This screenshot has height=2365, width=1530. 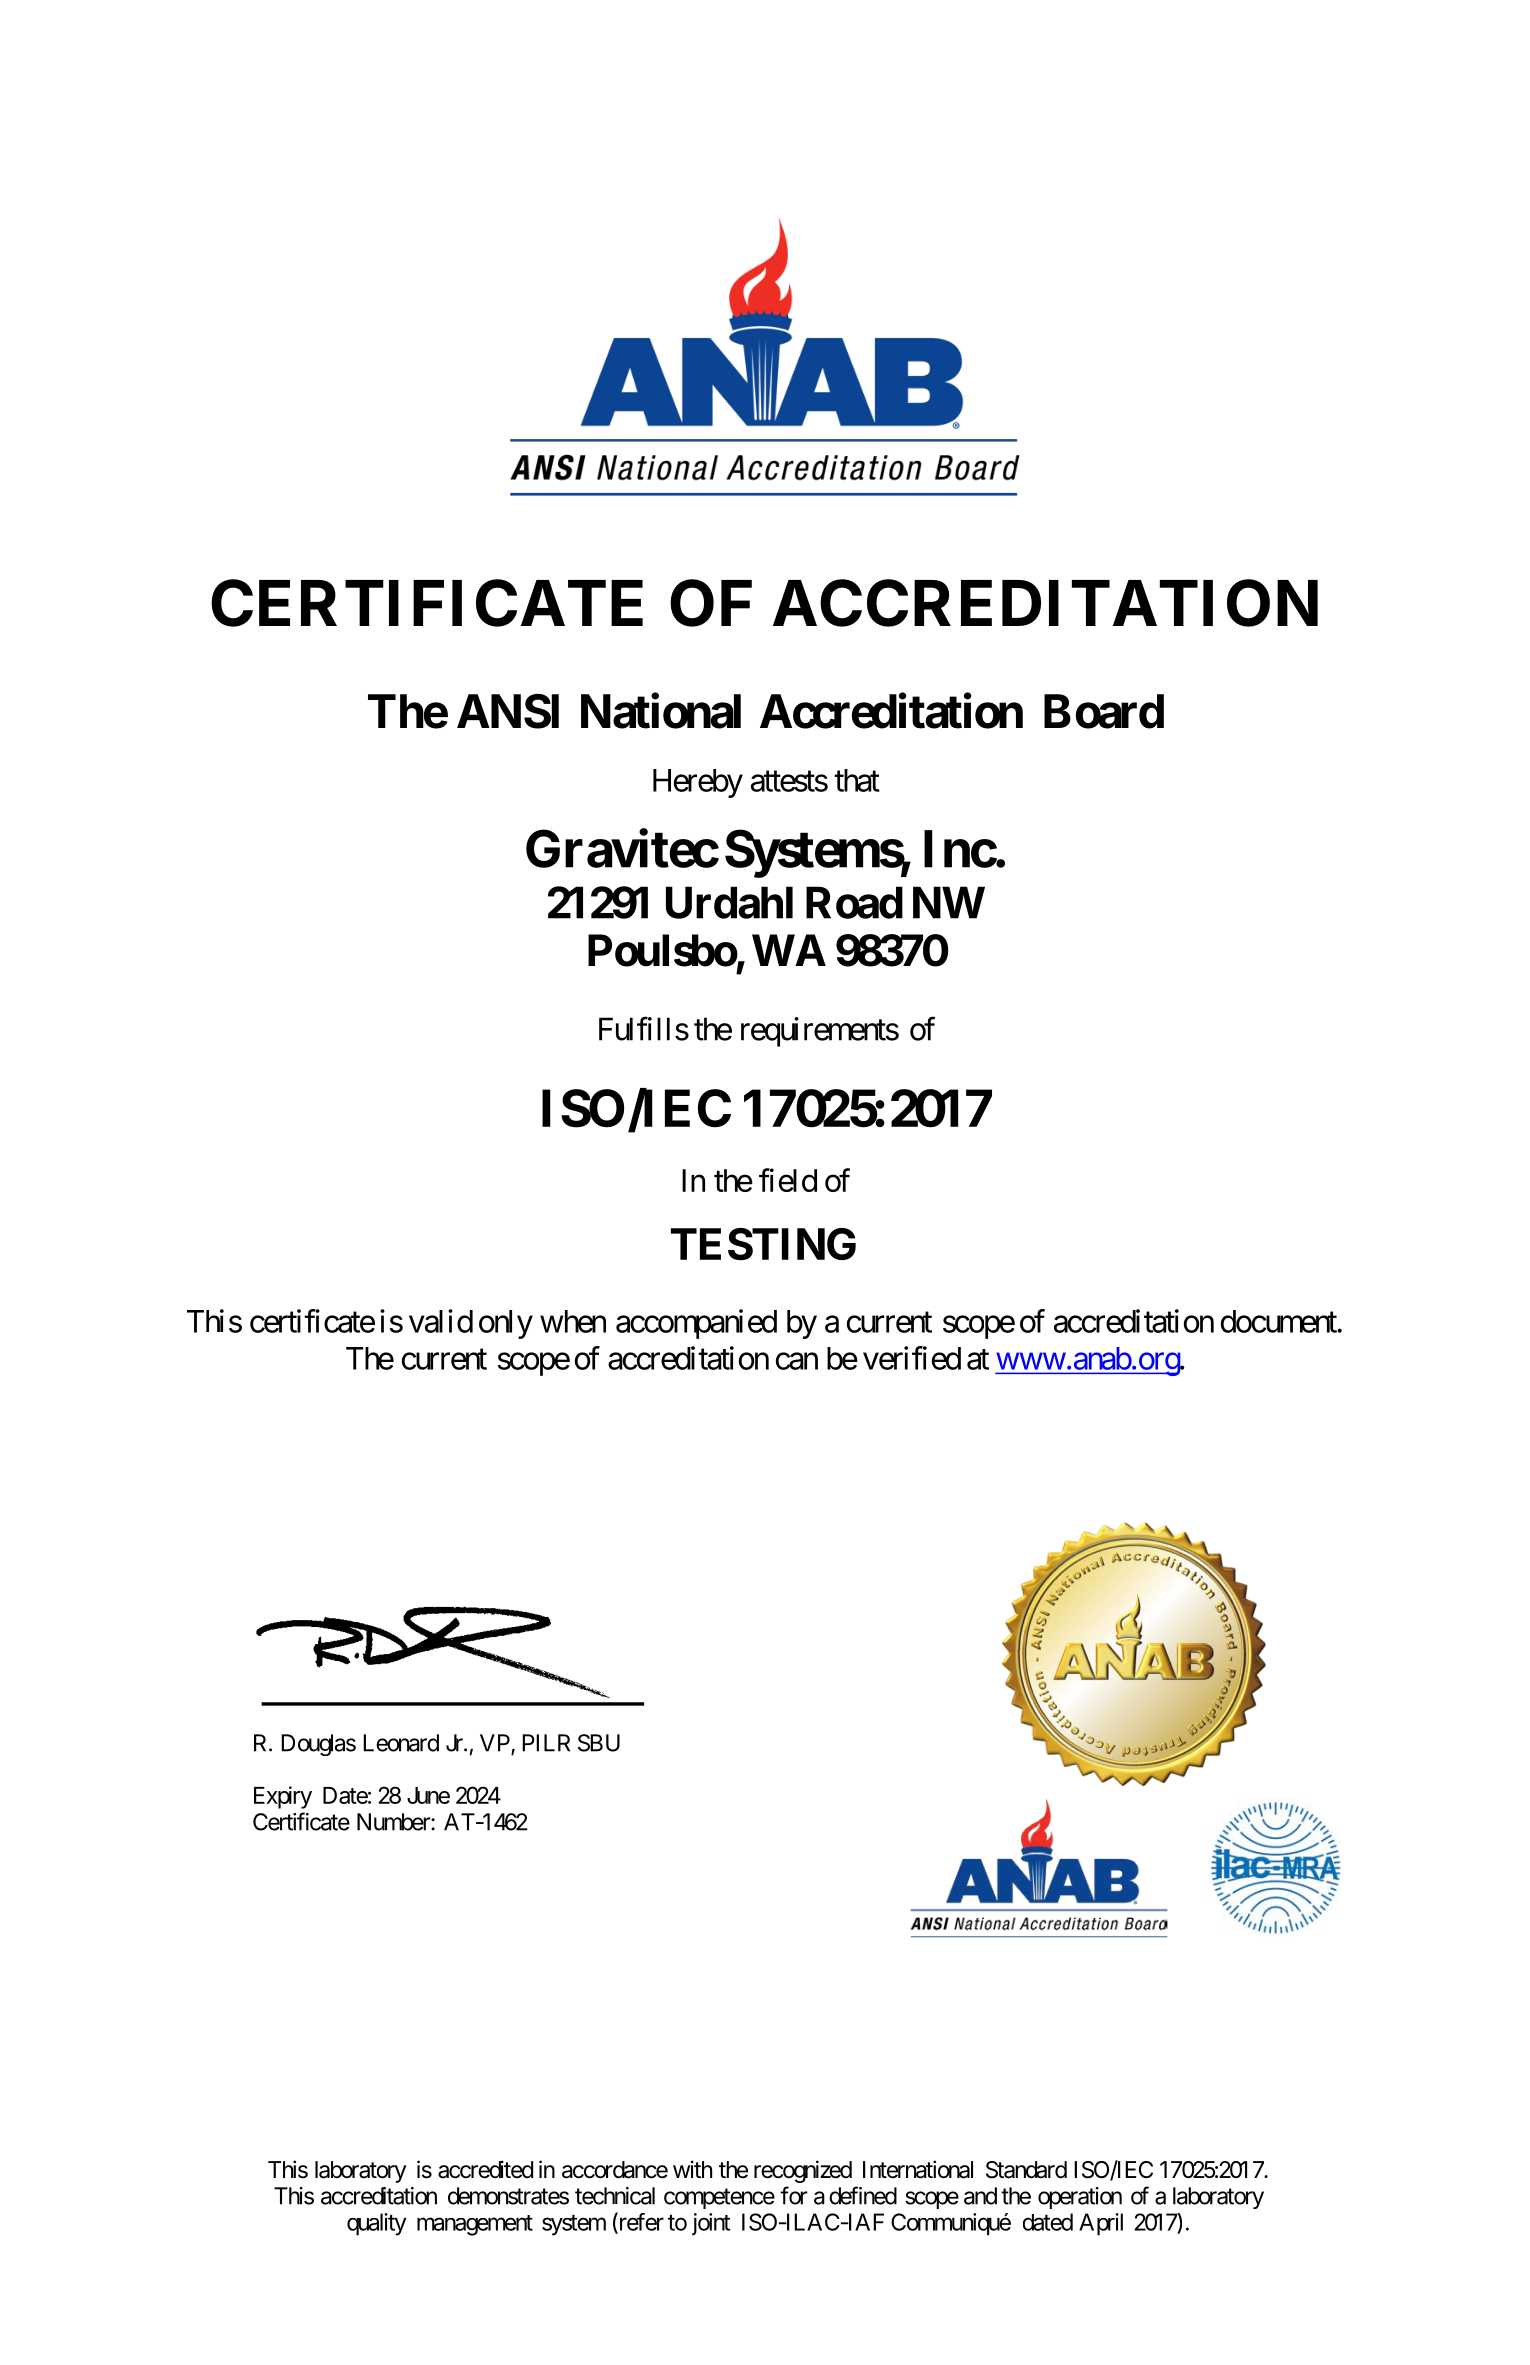 What do you see at coordinates (441, 1321) in the screenshot?
I see `valid` at bounding box center [441, 1321].
